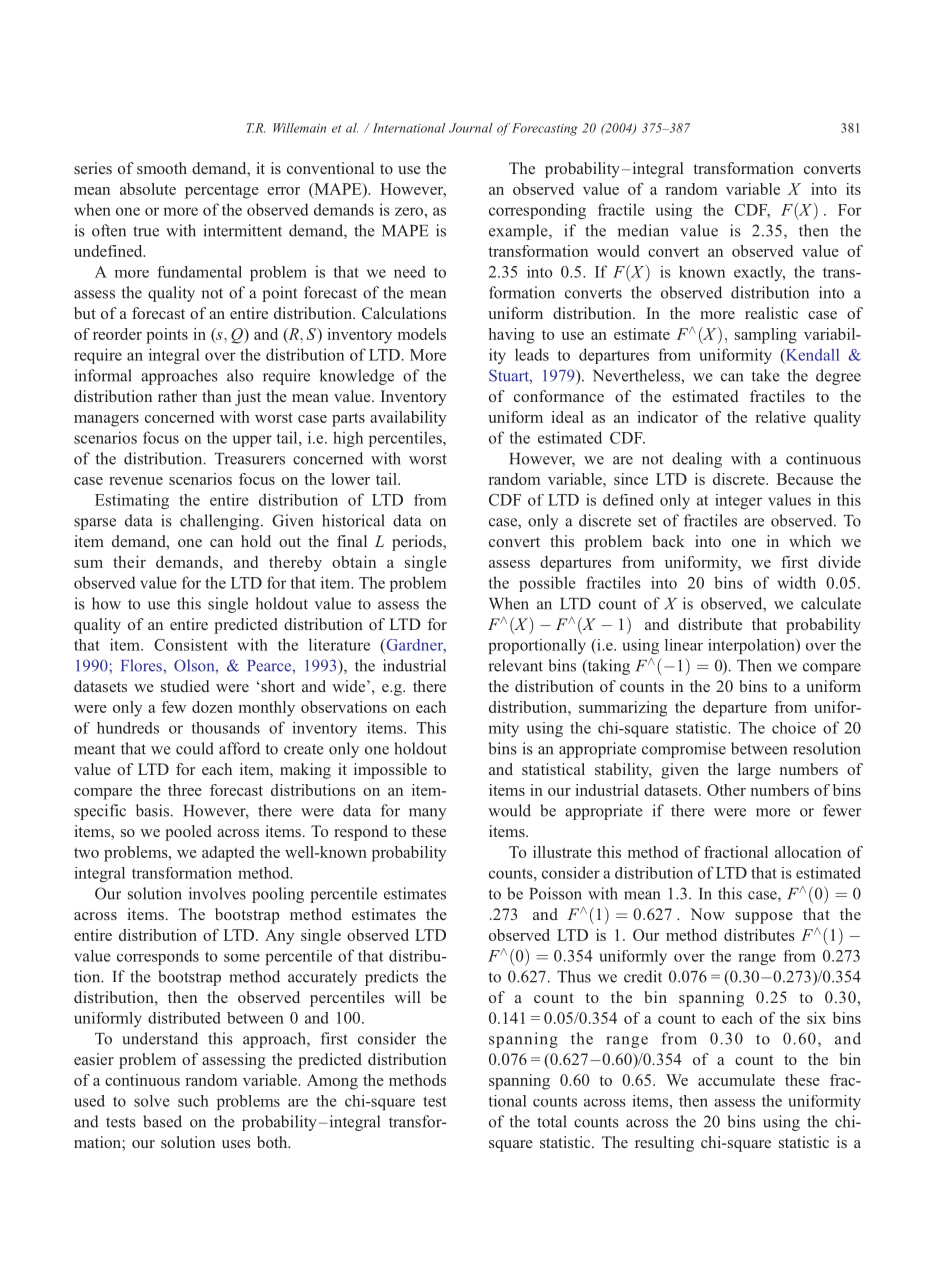 The image size is (943, 1288). Describe the element at coordinates (217, 893) in the document. I see `involves` at that location.
